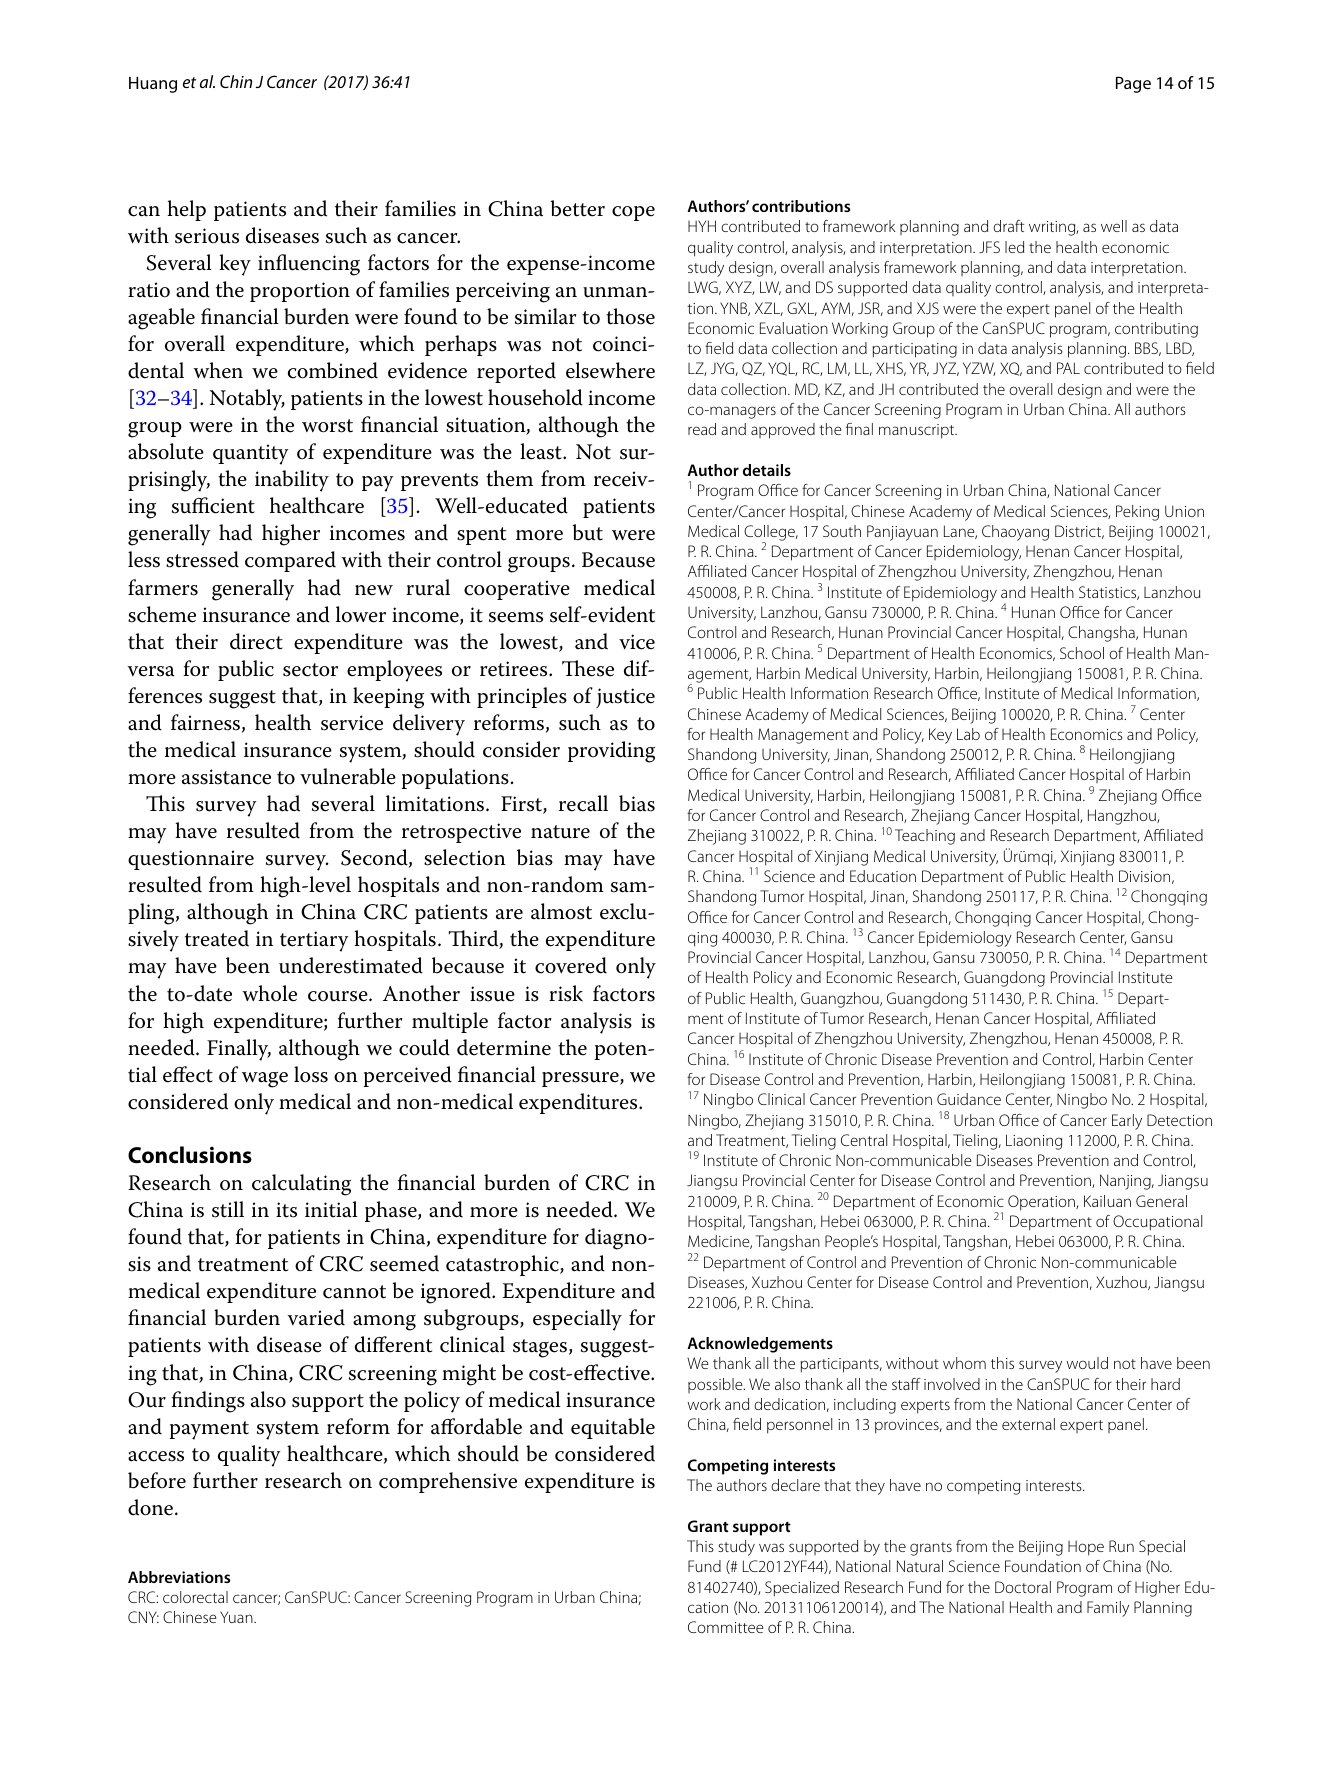 This page has width=1343, height=1784. Describe the element at coordinates (1133, 84) in the page. I see `Page` at that location.
